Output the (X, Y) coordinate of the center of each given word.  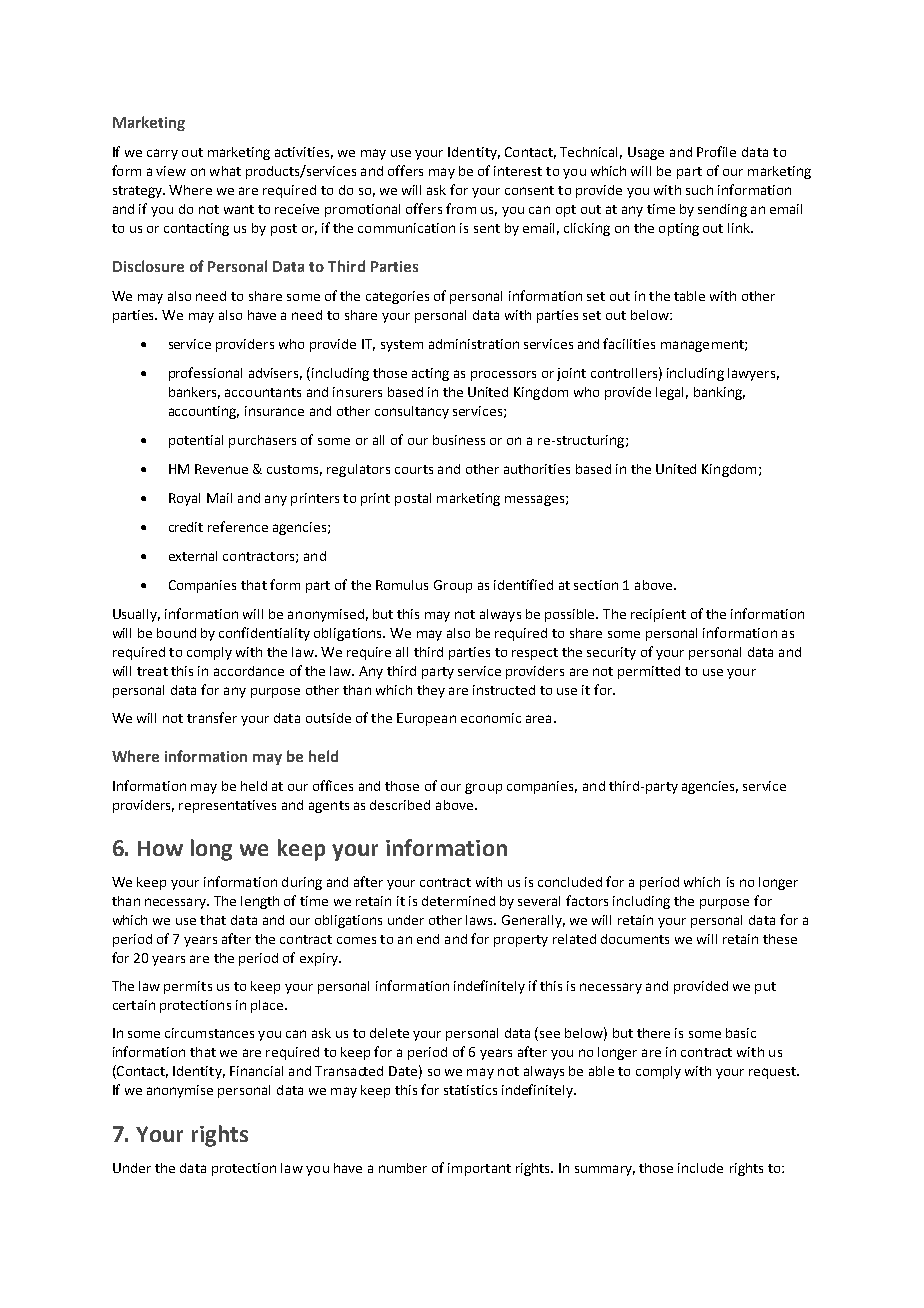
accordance (249, 671)
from (461, 208)
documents (635, 939)
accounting (204, 412)
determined (458, 901)
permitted (649, 672)
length (260, 902)
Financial (256, 1071)
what (225, 171)
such (699, 190)
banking (719, 393)
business (459, 440)
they (431, 691)
